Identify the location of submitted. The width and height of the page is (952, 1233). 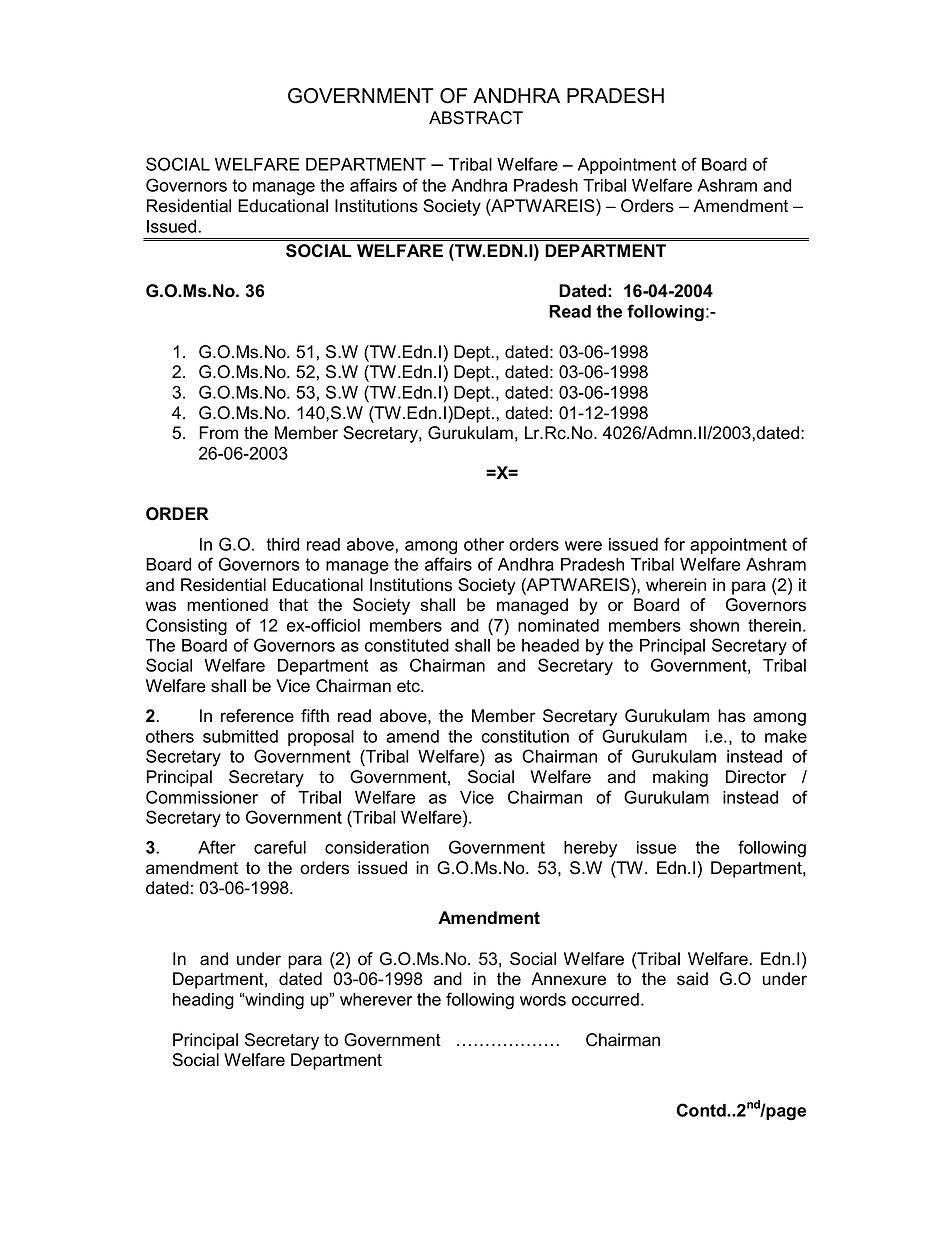
(240, 736).
